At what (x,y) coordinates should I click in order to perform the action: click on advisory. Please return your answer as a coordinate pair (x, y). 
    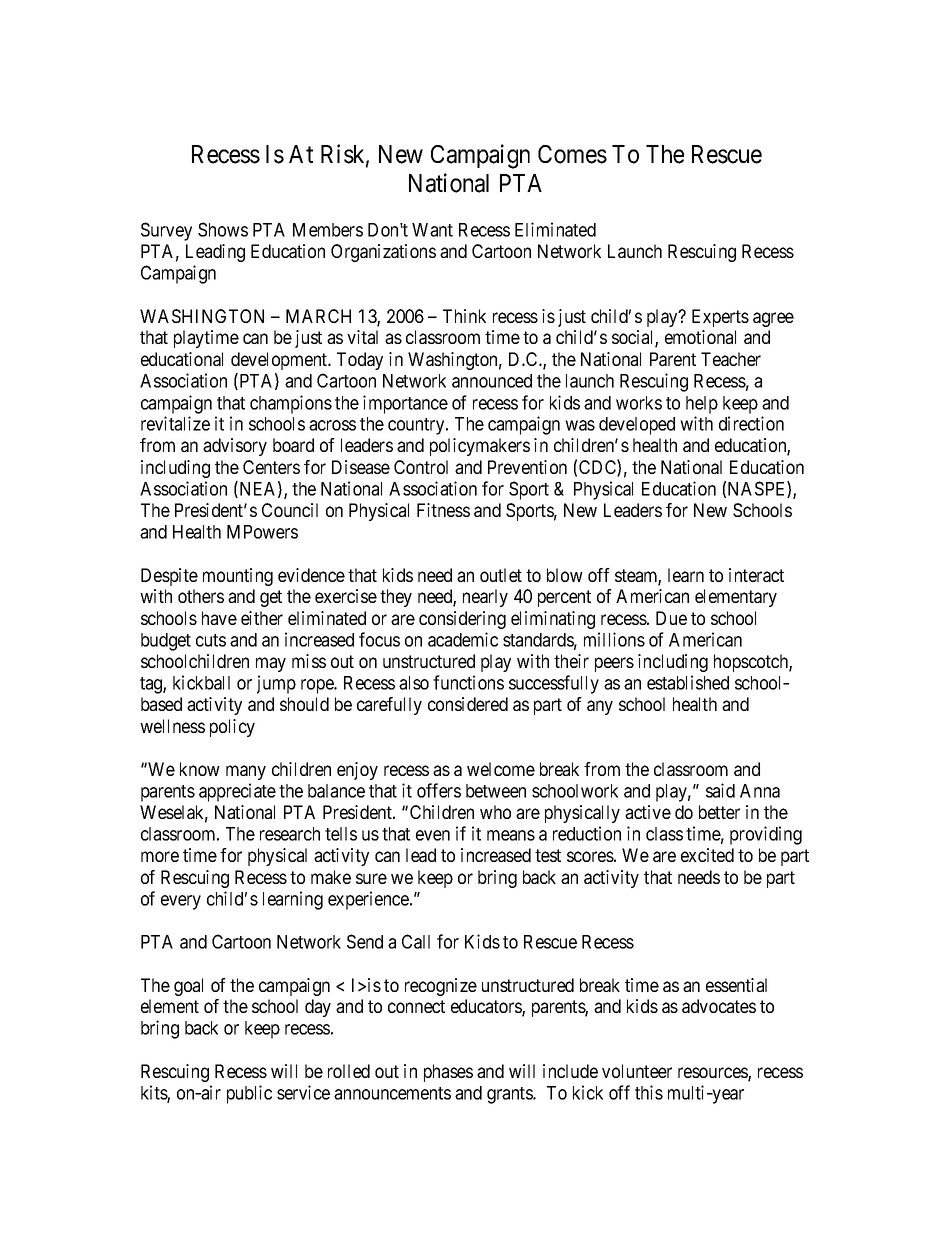
    Looking at the image, I should click on (235, 447).
